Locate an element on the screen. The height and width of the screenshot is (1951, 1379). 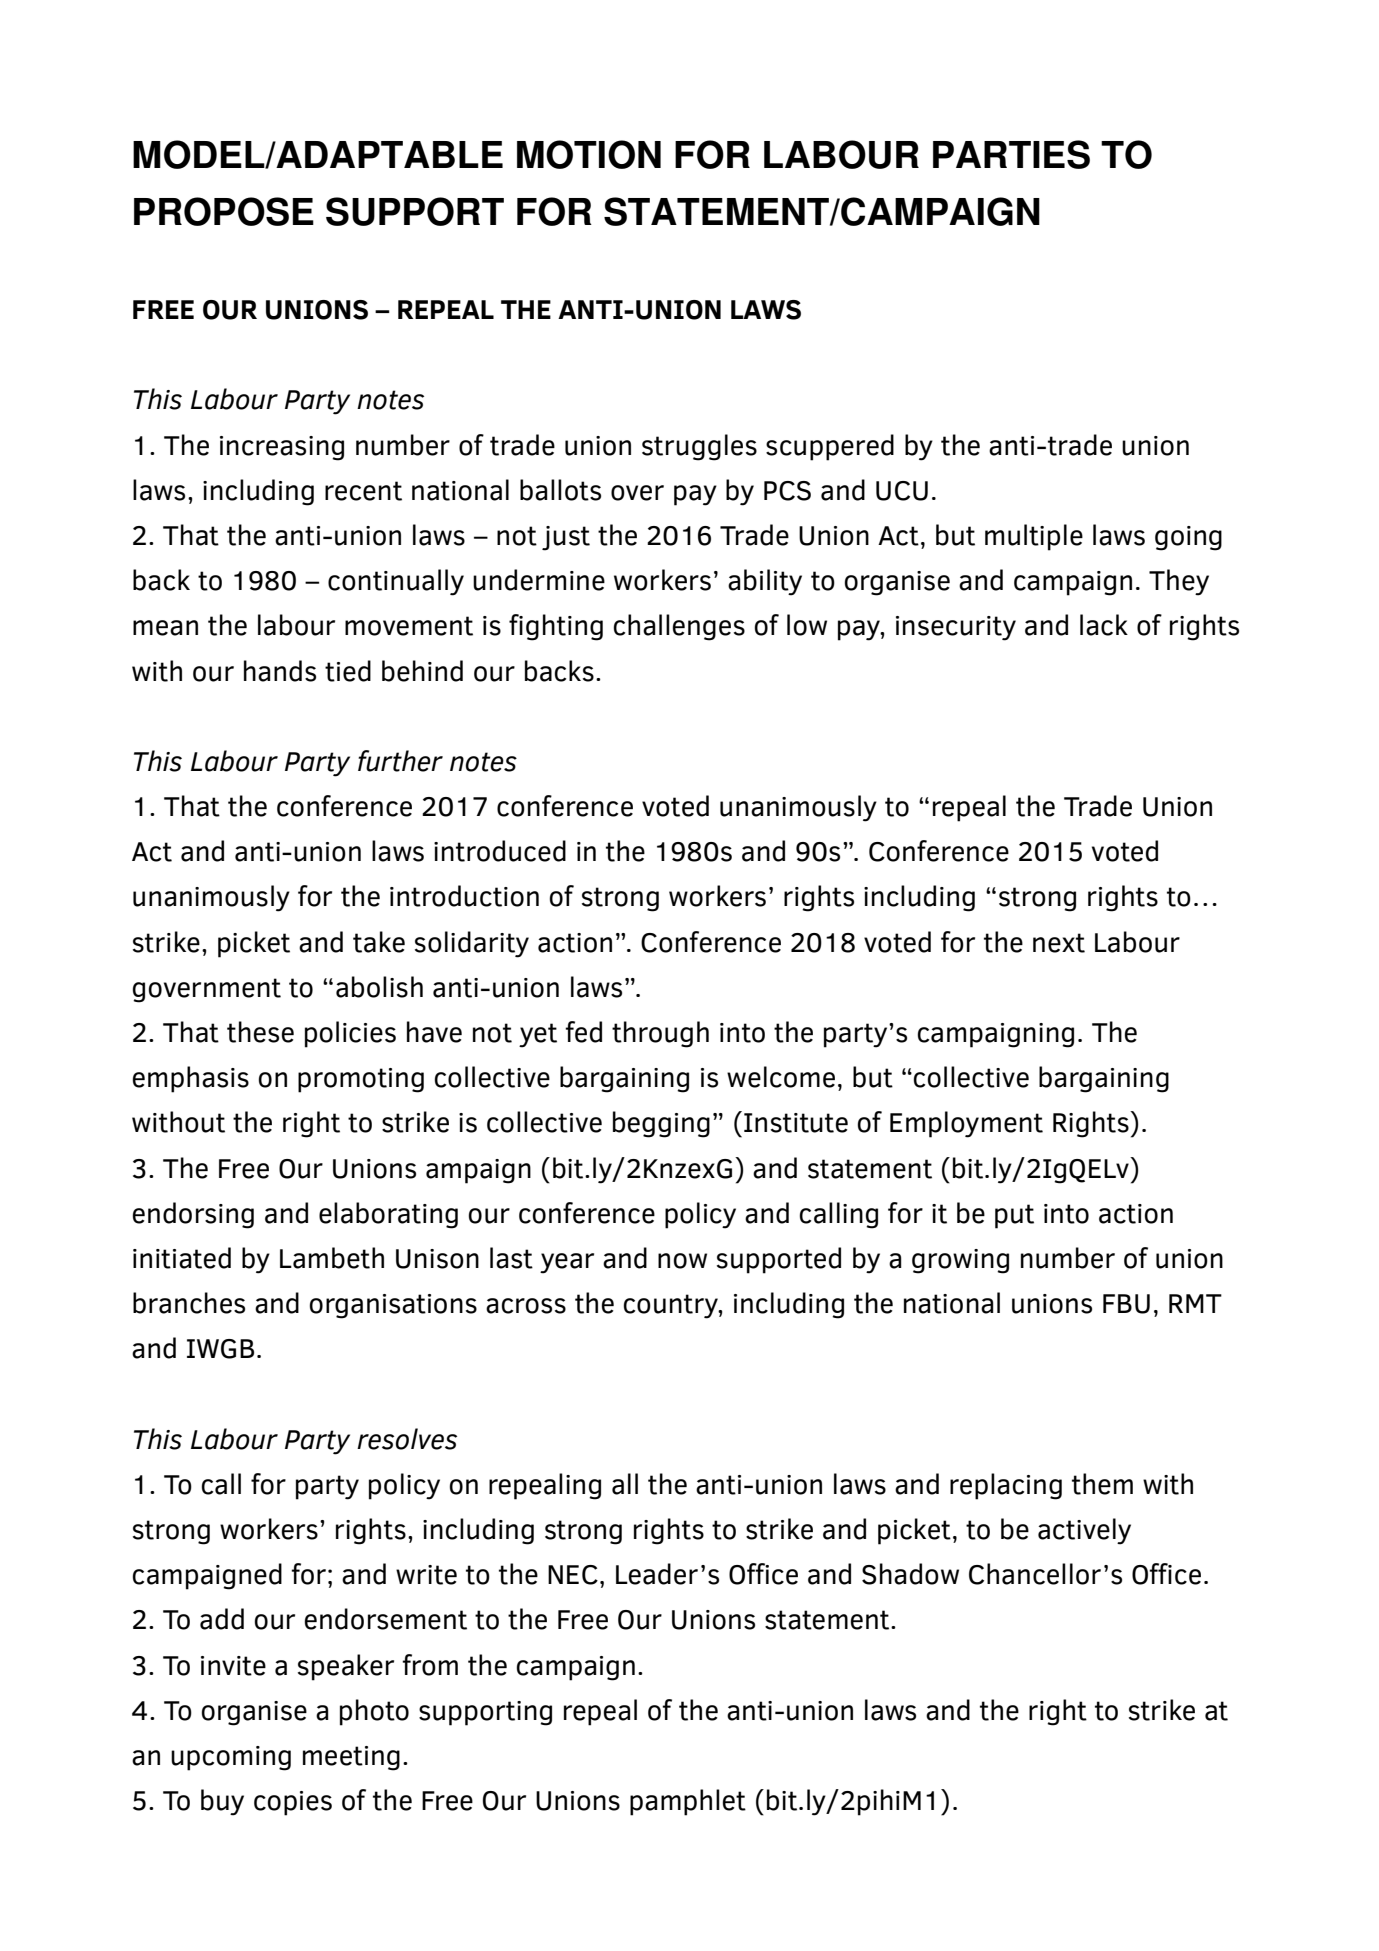
MOTION is located at coordinates (589, 154).
